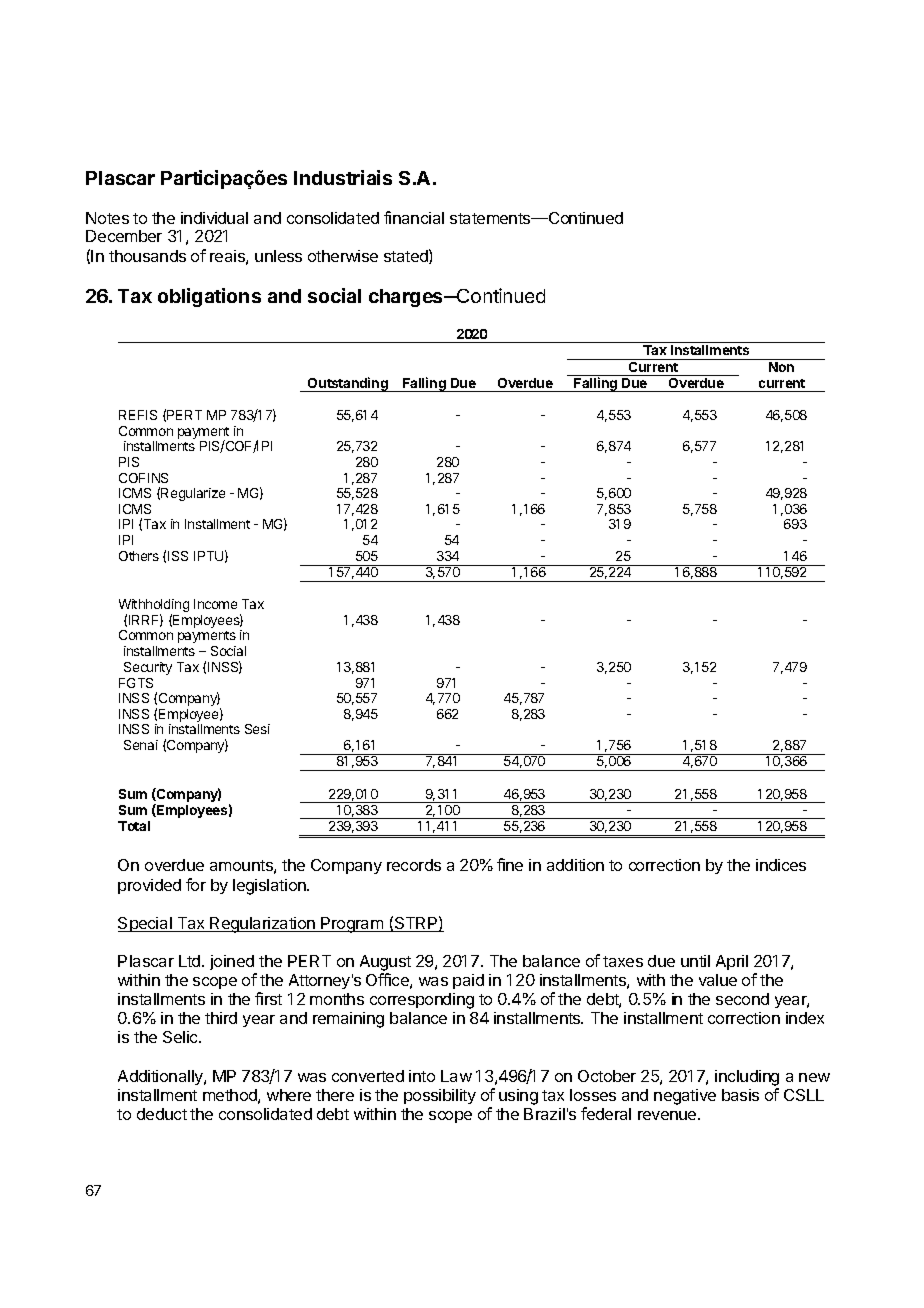  Describe the element at coordinates (134, 826) in the image. I see `Total` at that location.
